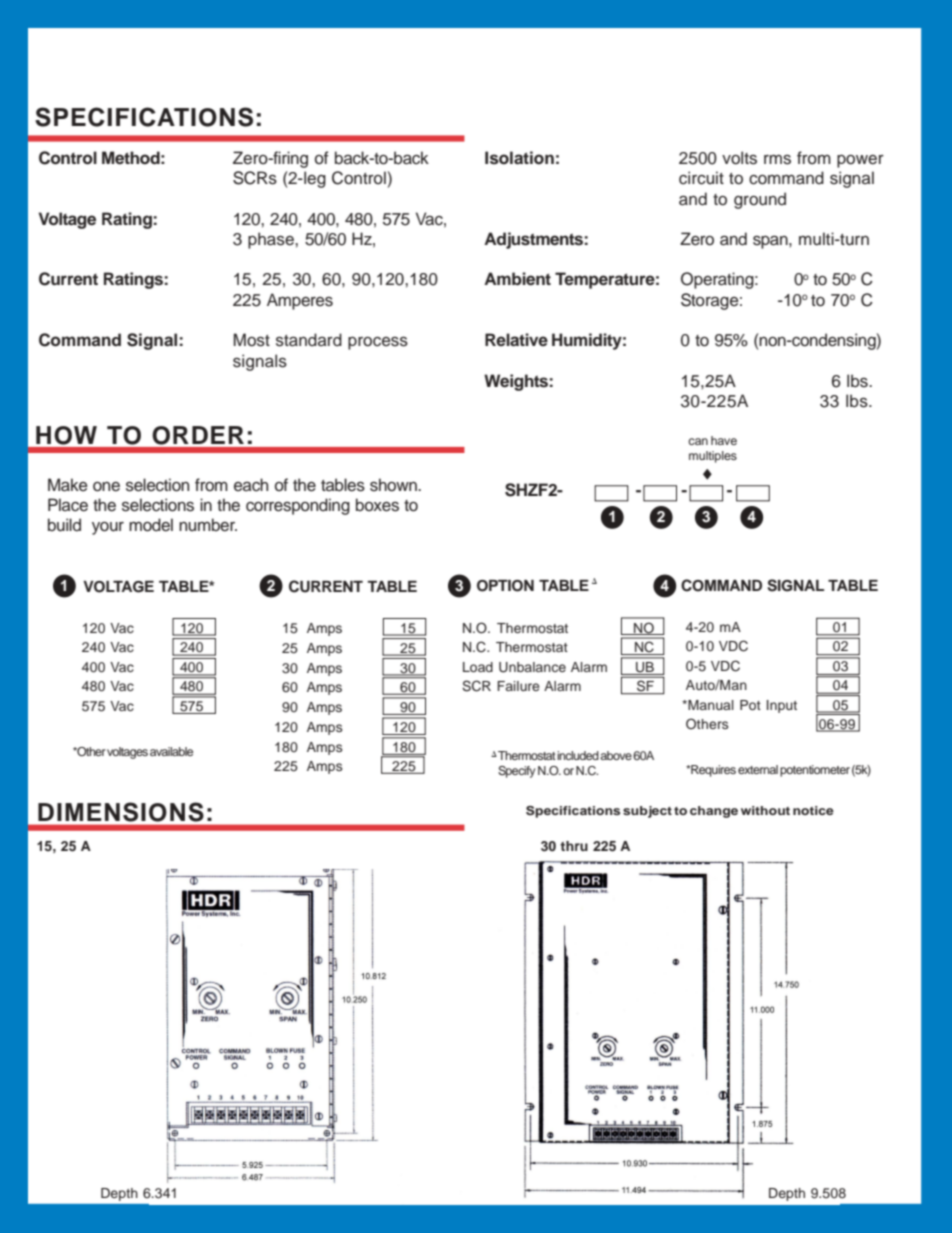  I want to click on DIMENSIONS, so click(121, 812).
